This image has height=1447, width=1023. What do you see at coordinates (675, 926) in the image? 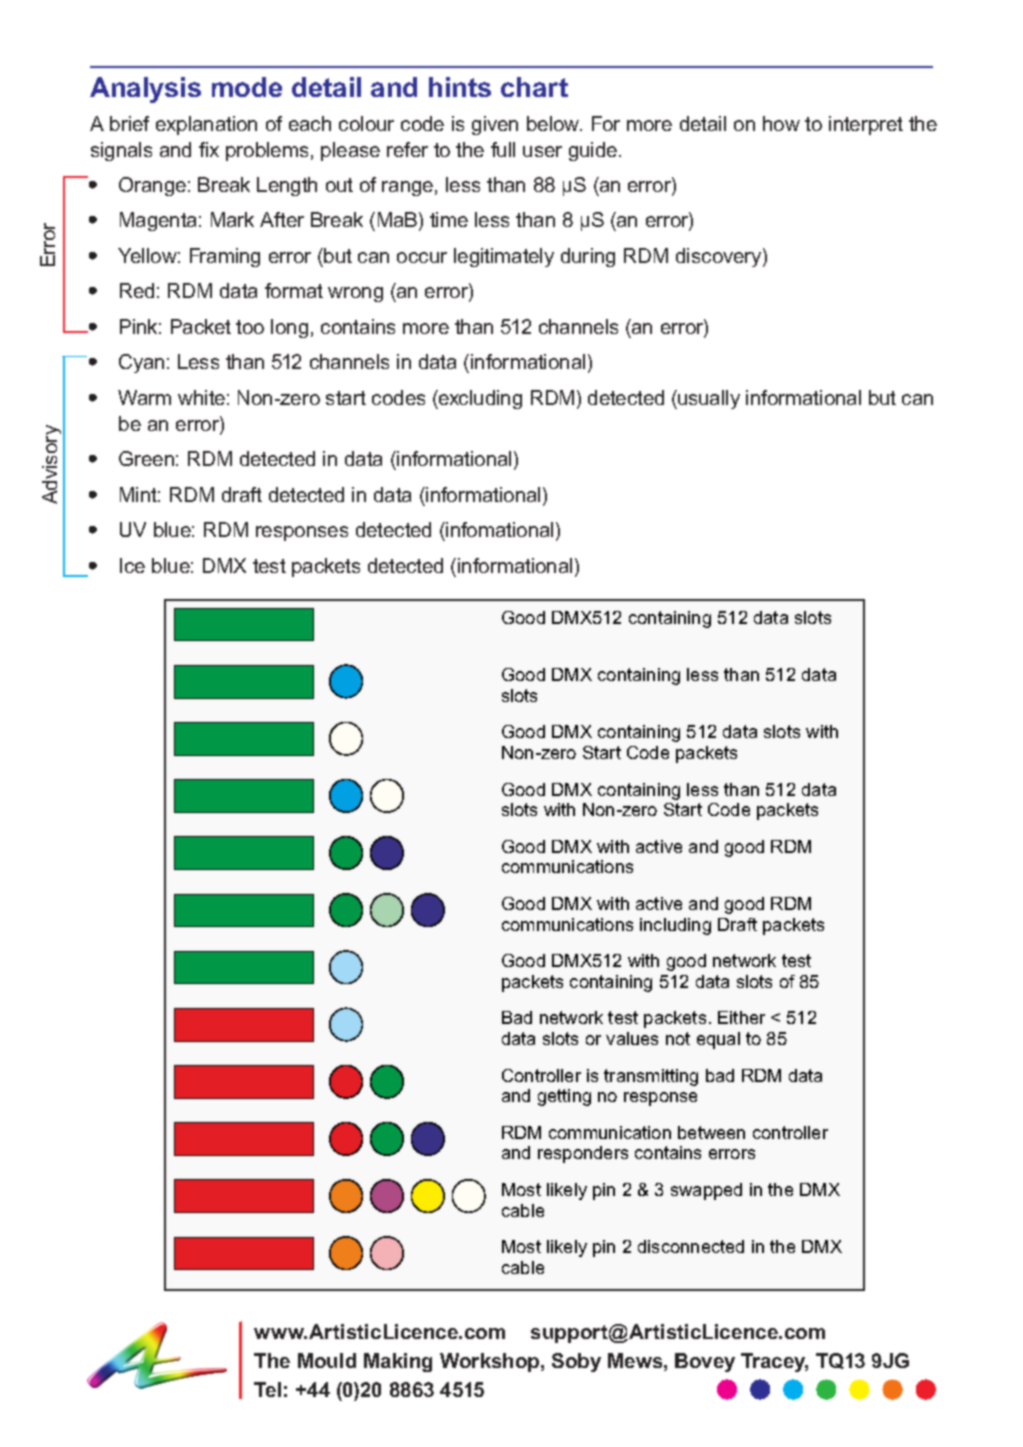
I see `including` at bounding box center [675, 926].
